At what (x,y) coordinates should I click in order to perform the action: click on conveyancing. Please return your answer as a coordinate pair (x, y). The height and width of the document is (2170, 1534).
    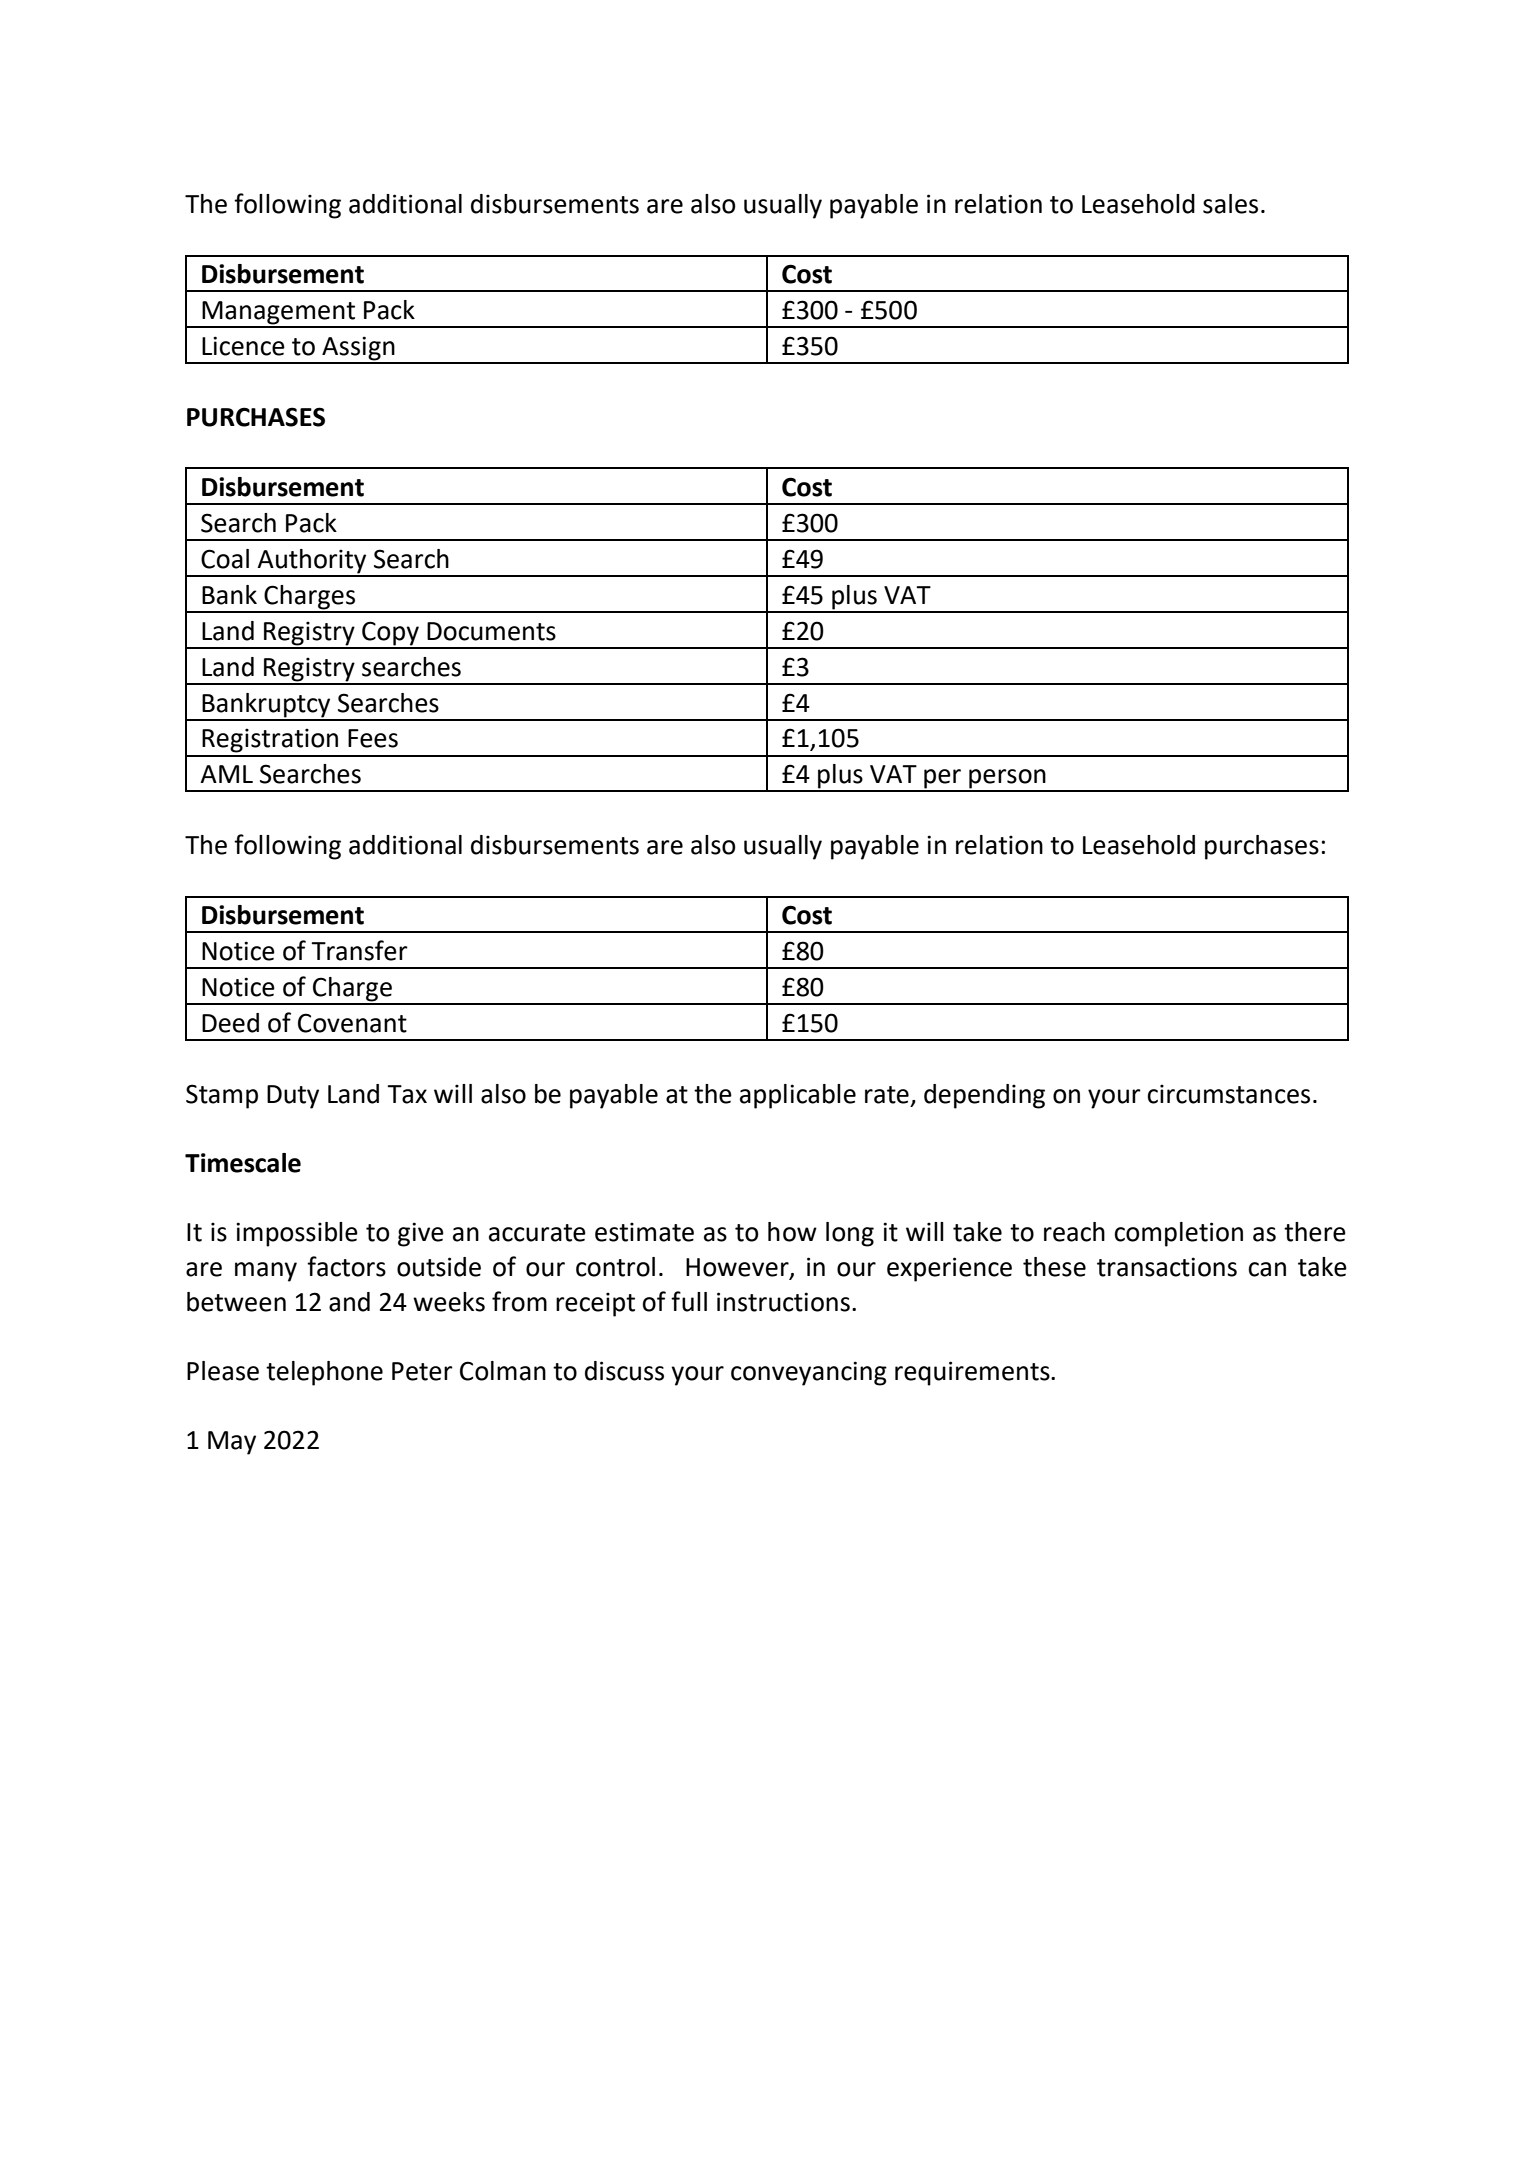
    Looking at the image, I should click on (809, 1373).
